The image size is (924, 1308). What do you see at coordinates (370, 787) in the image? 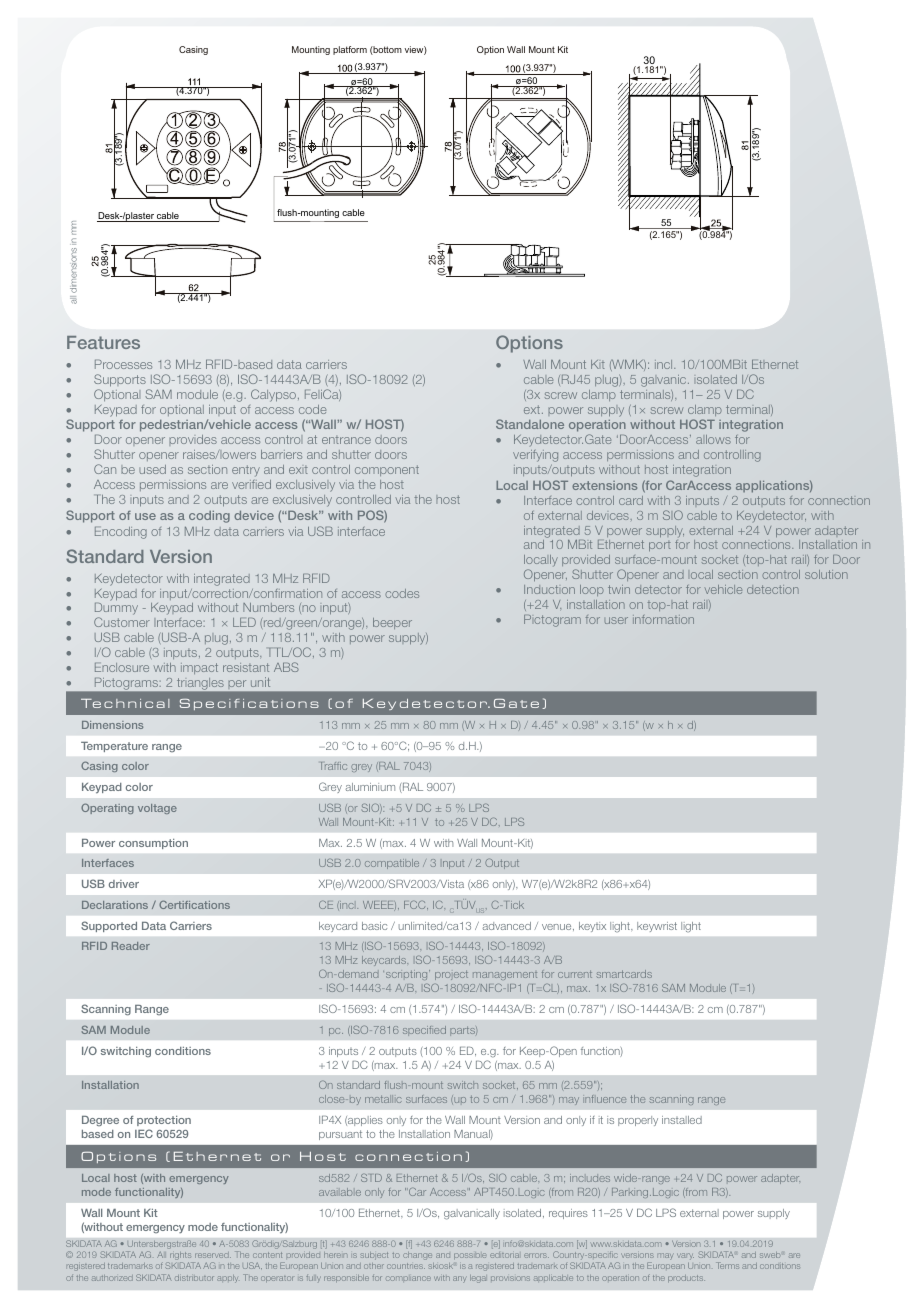
I see `aluminium` at bounding box center [370, 787].
